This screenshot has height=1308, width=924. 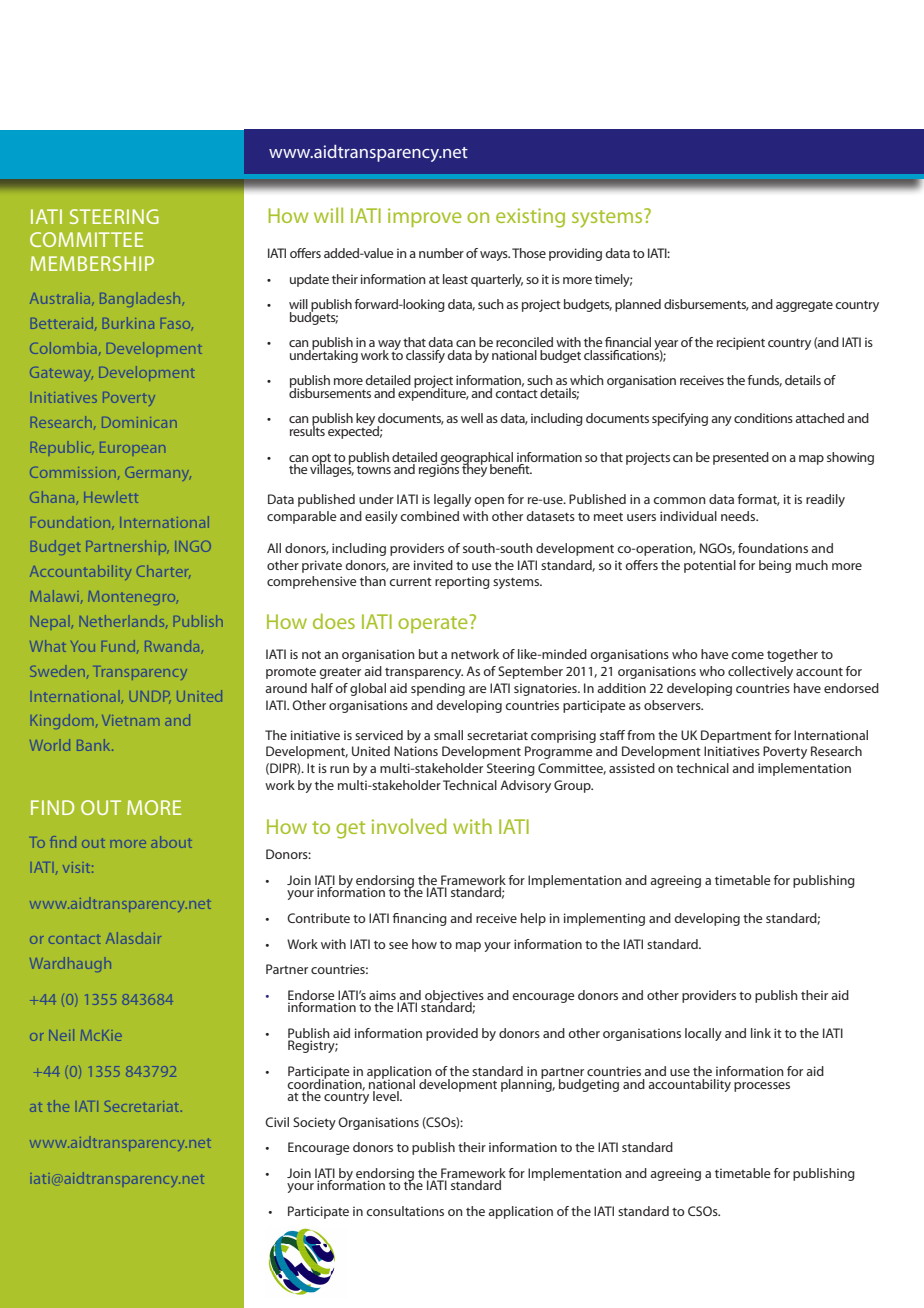 What do you see at coordinates (736, 736) in the screenshot?
I see `Department` at bounding box center [736, 736].
